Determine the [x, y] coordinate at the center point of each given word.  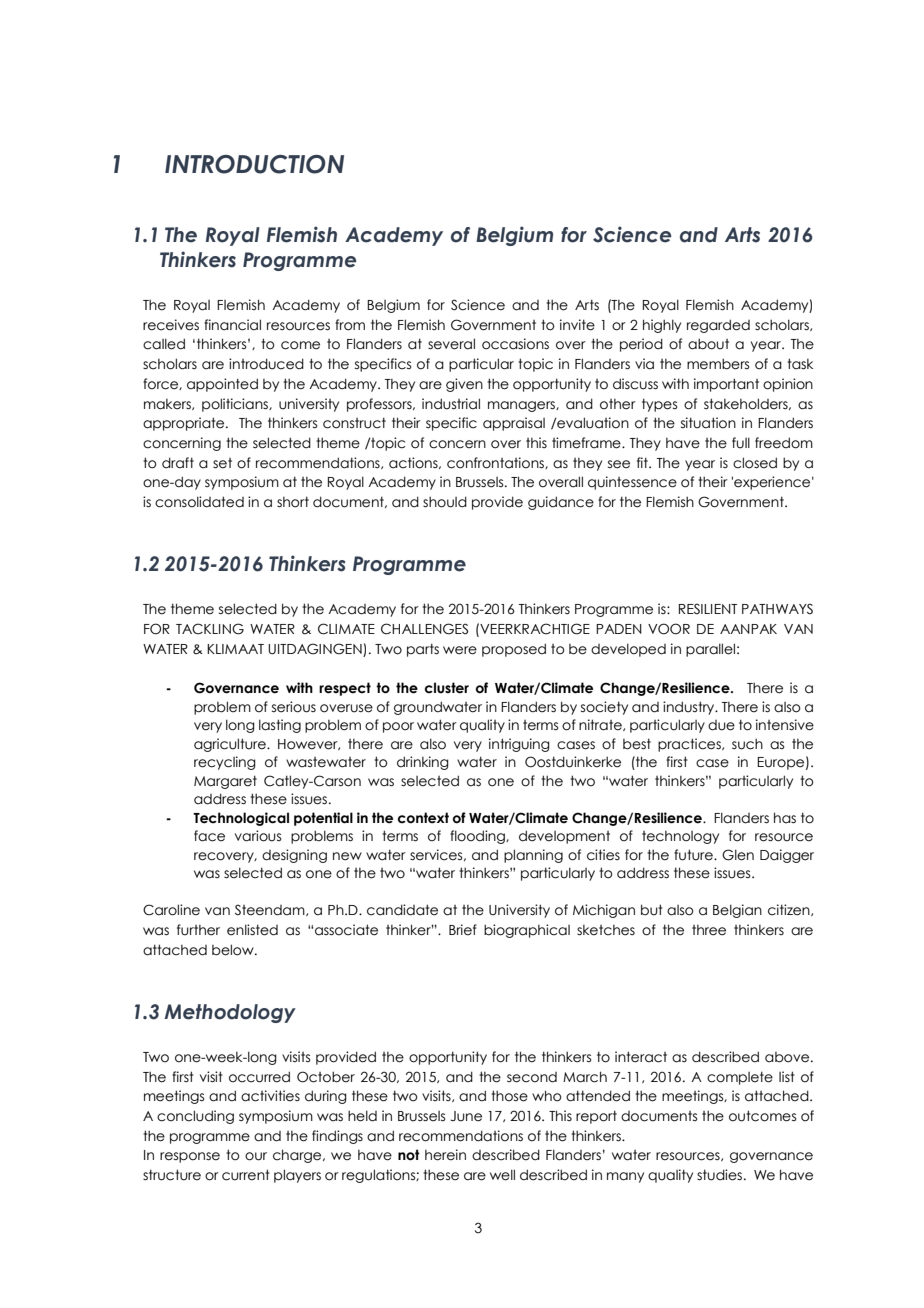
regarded [718, 326]
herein [445, 1155]
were [460, 650]
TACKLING [210, 629]
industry [690, 708]
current [246, 1175]
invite [577, 325]
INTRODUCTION [254, 164]
